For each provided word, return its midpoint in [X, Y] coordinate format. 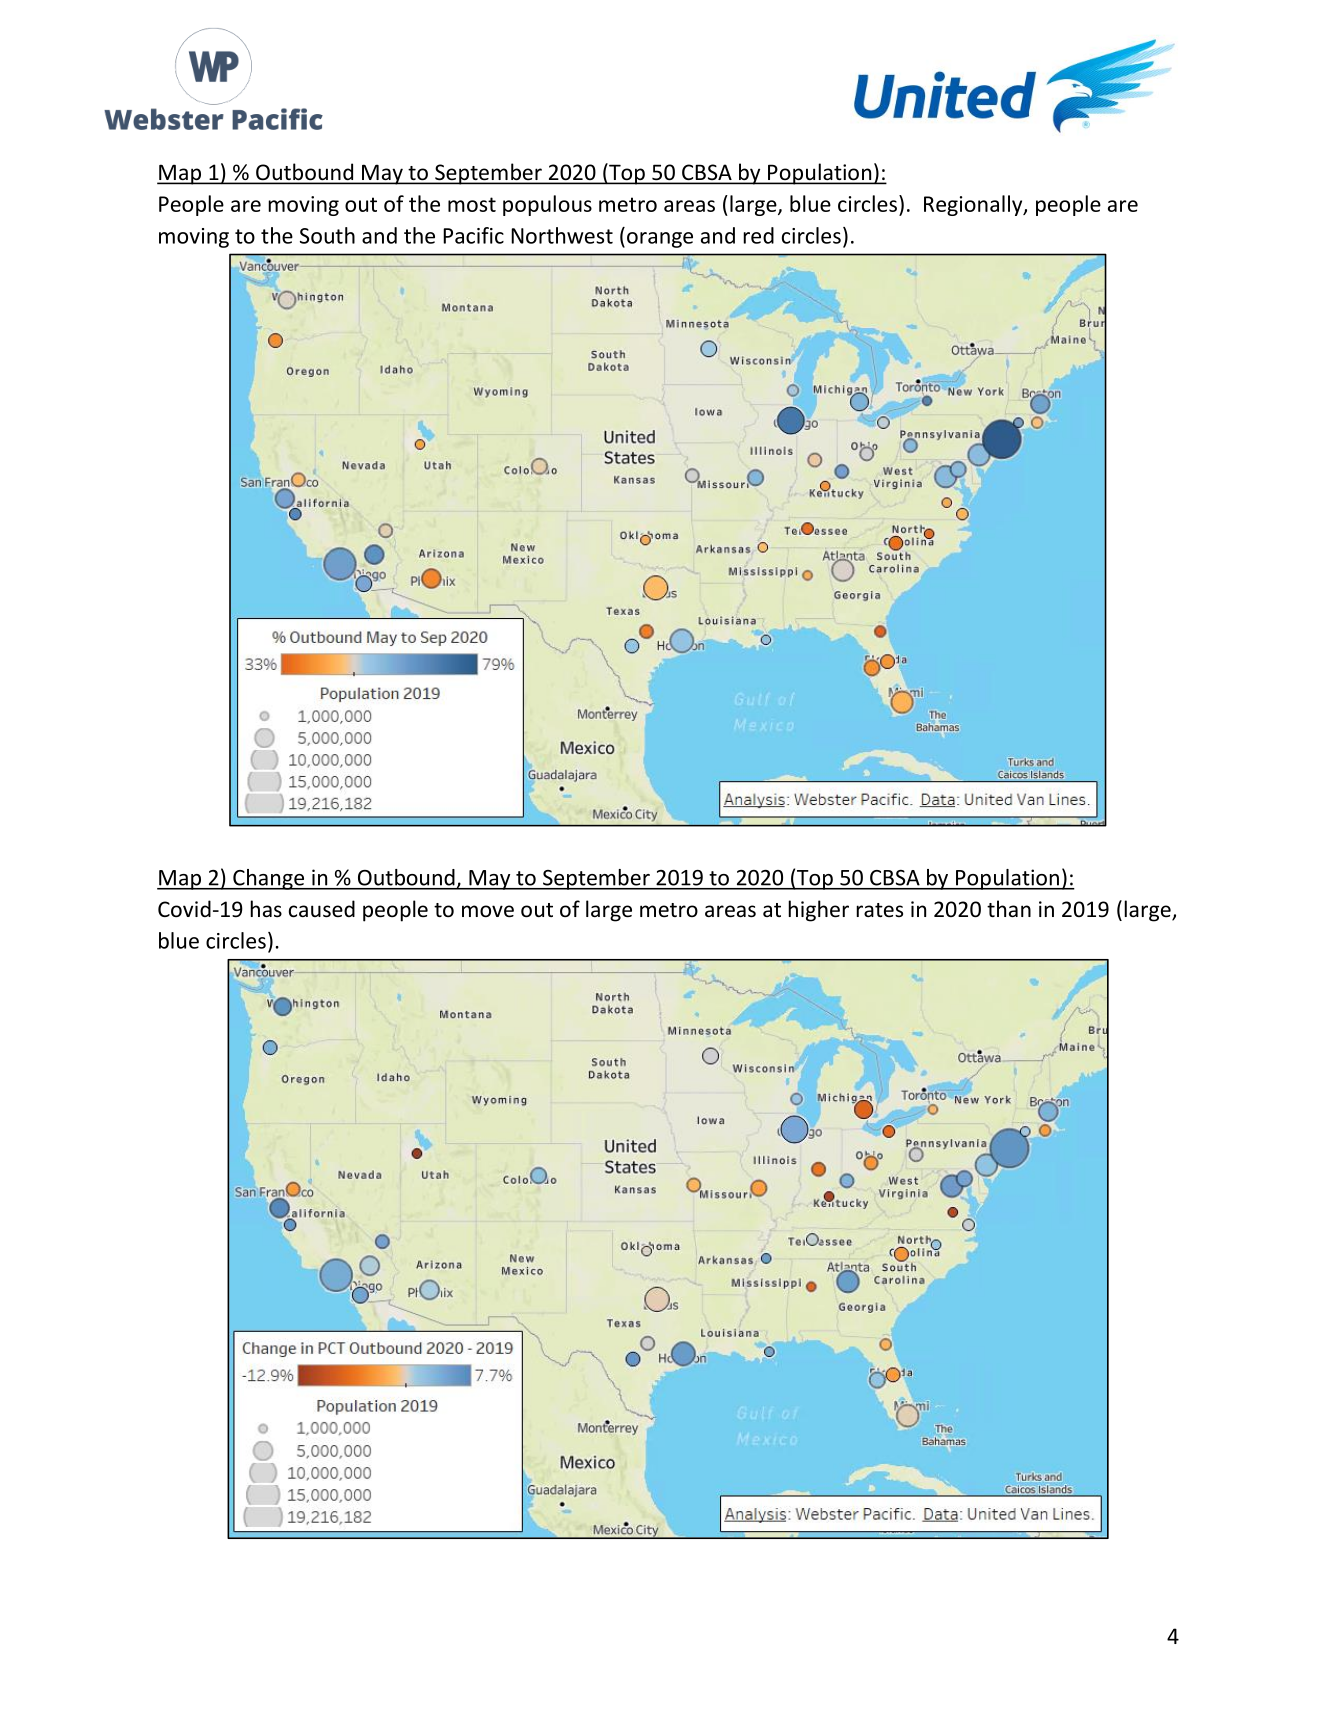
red [758, 235]
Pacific [473, 235]
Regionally [974, 205]
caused [322, 909]
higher [818, 911]
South [327, 235]
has [266, 908]
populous [547, 205]
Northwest [562, 235]
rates [879, 910]
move [488, 911]
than [1009, 908]
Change [268, 879]
